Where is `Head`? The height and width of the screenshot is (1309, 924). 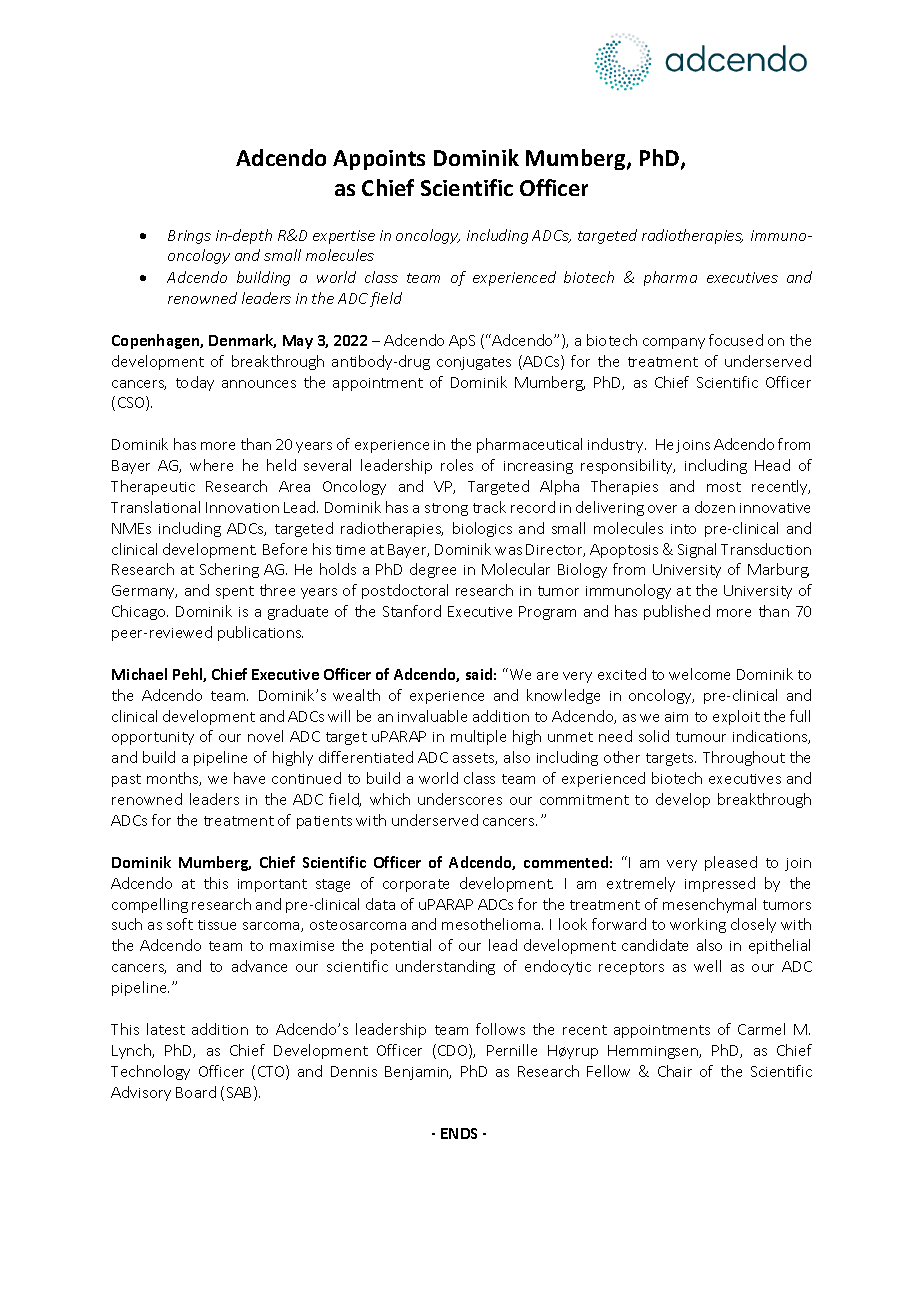 Head is located at coordinates (772, 465).
